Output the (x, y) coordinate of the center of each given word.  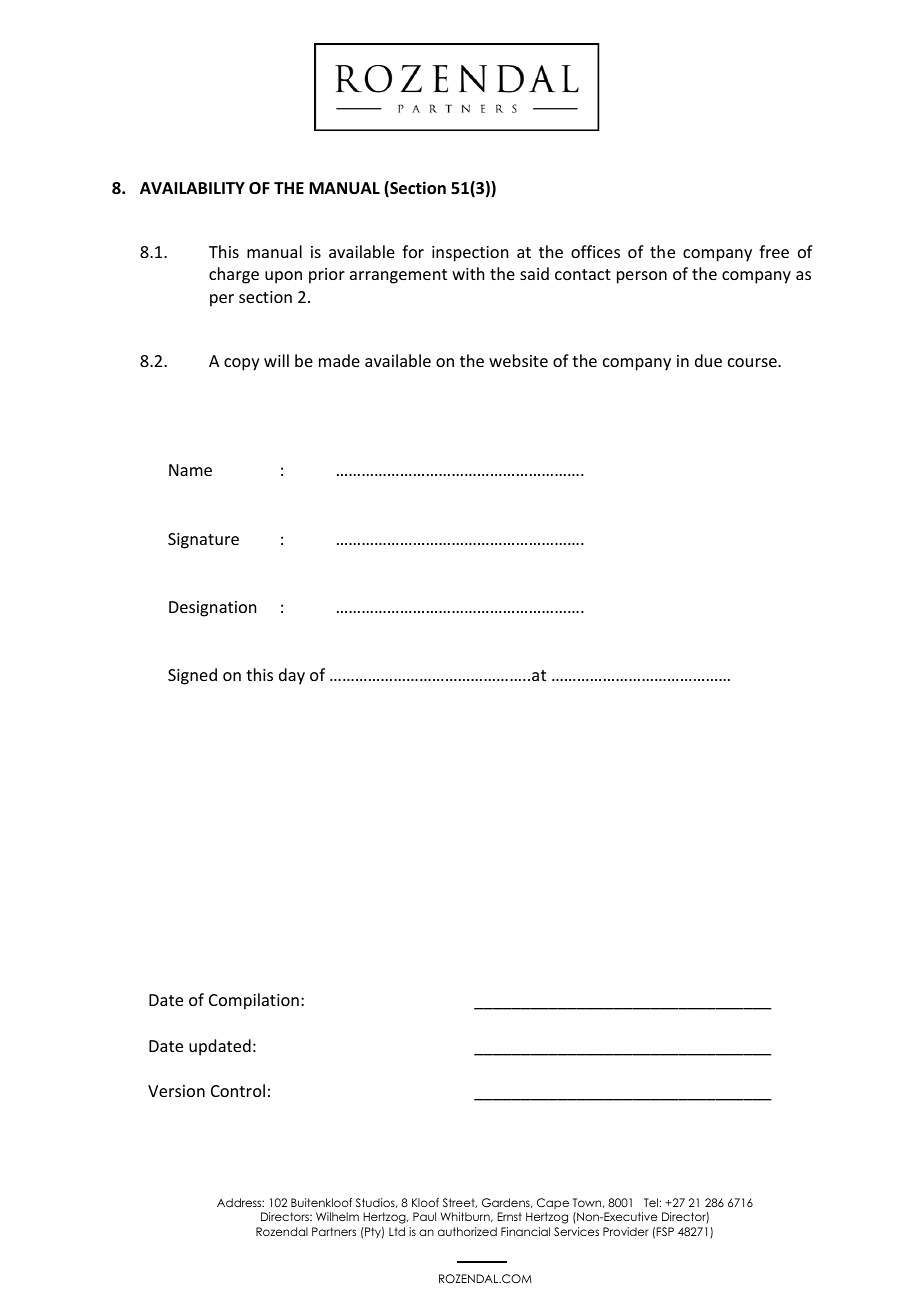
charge (234, 275)
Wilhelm (337, 1216)
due (708, 360)
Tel (651, 1202)
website (518, 360)
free (774, 251)
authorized (467, 1231)
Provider (626, 1231)
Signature (203, 541)
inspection (470, 254)
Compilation (254, 1001)
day (292, 676)
